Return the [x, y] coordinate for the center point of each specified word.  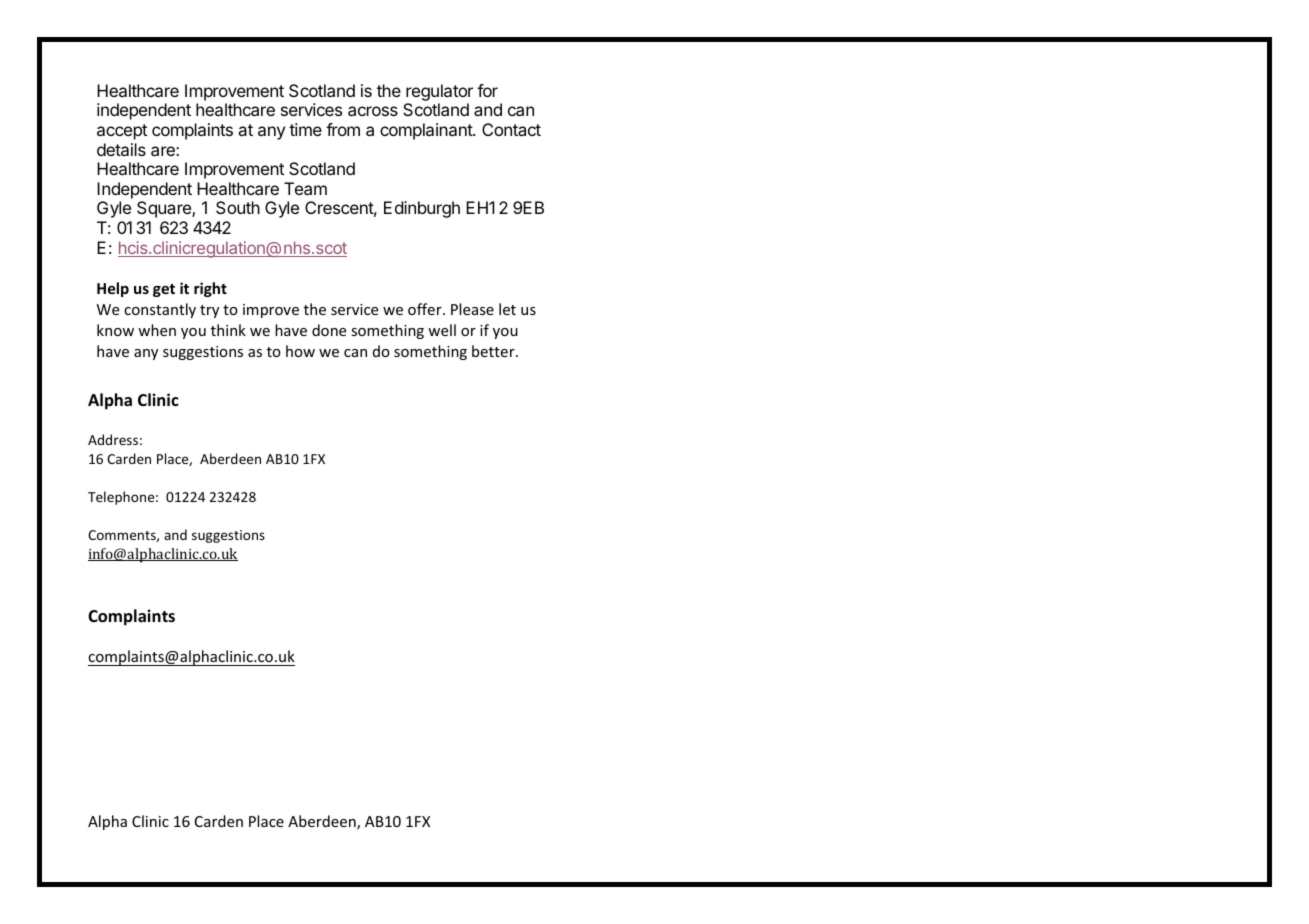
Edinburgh [422, 209]
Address [113, 439]
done [329, 330]
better [494, 351]
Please [472, 309]
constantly [160, 310]
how [300, 351]
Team [305, 188]
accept [122, 132]
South [238, 207]
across [373, 111]
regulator [439, 92]
